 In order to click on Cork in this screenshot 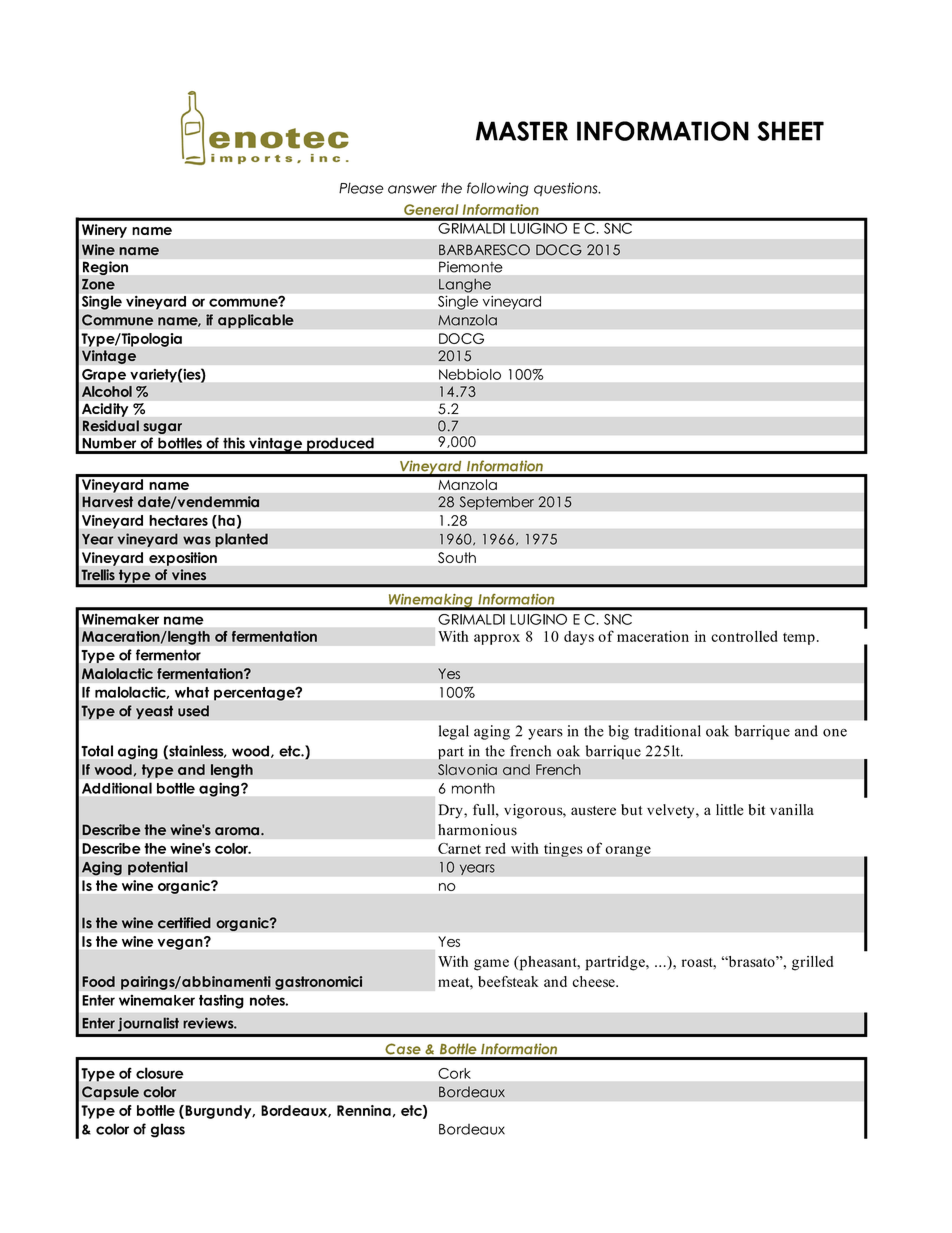, I will do `click(454, 1073)`.
